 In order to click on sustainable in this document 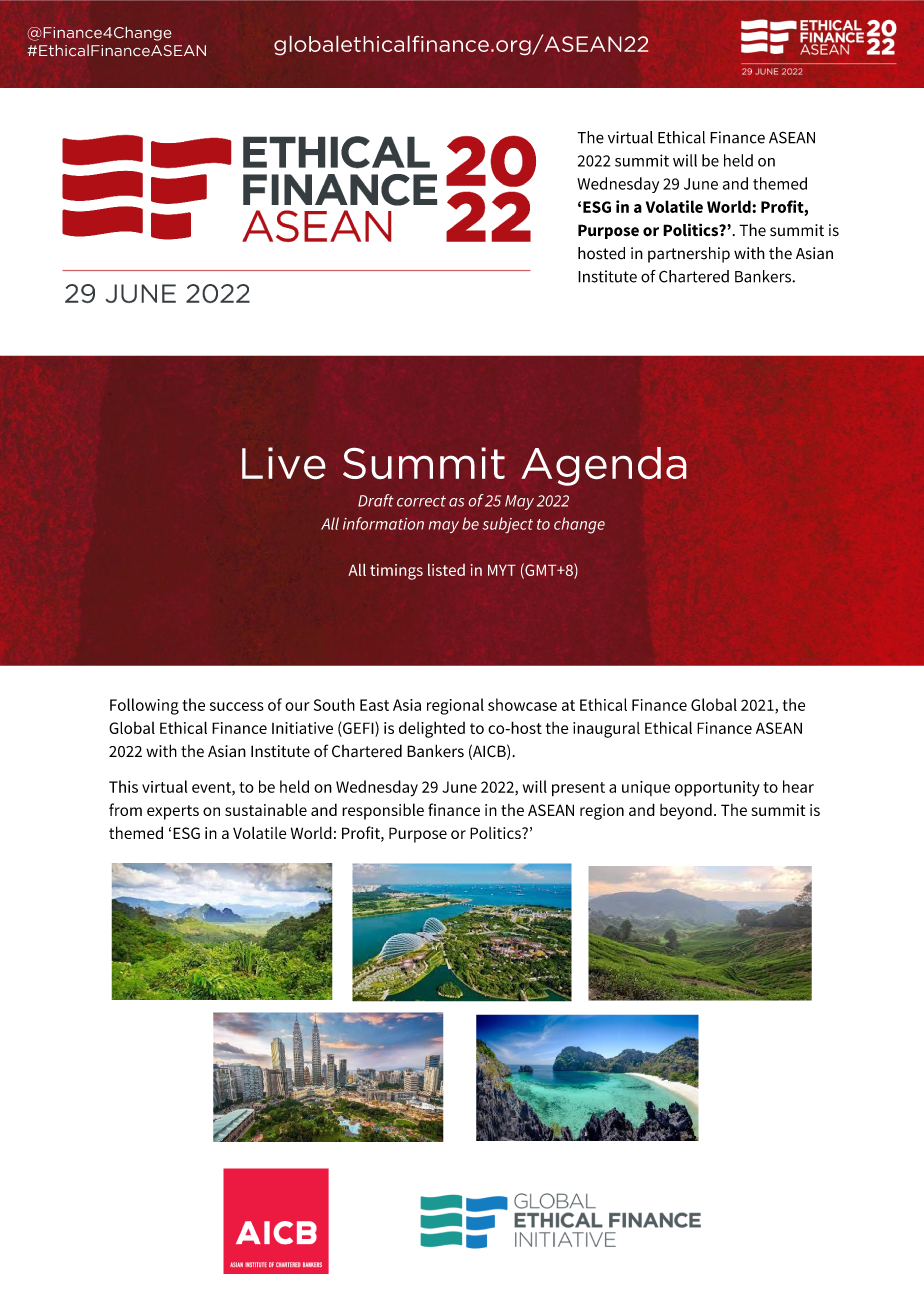, I will do `click(266, 809)`.
